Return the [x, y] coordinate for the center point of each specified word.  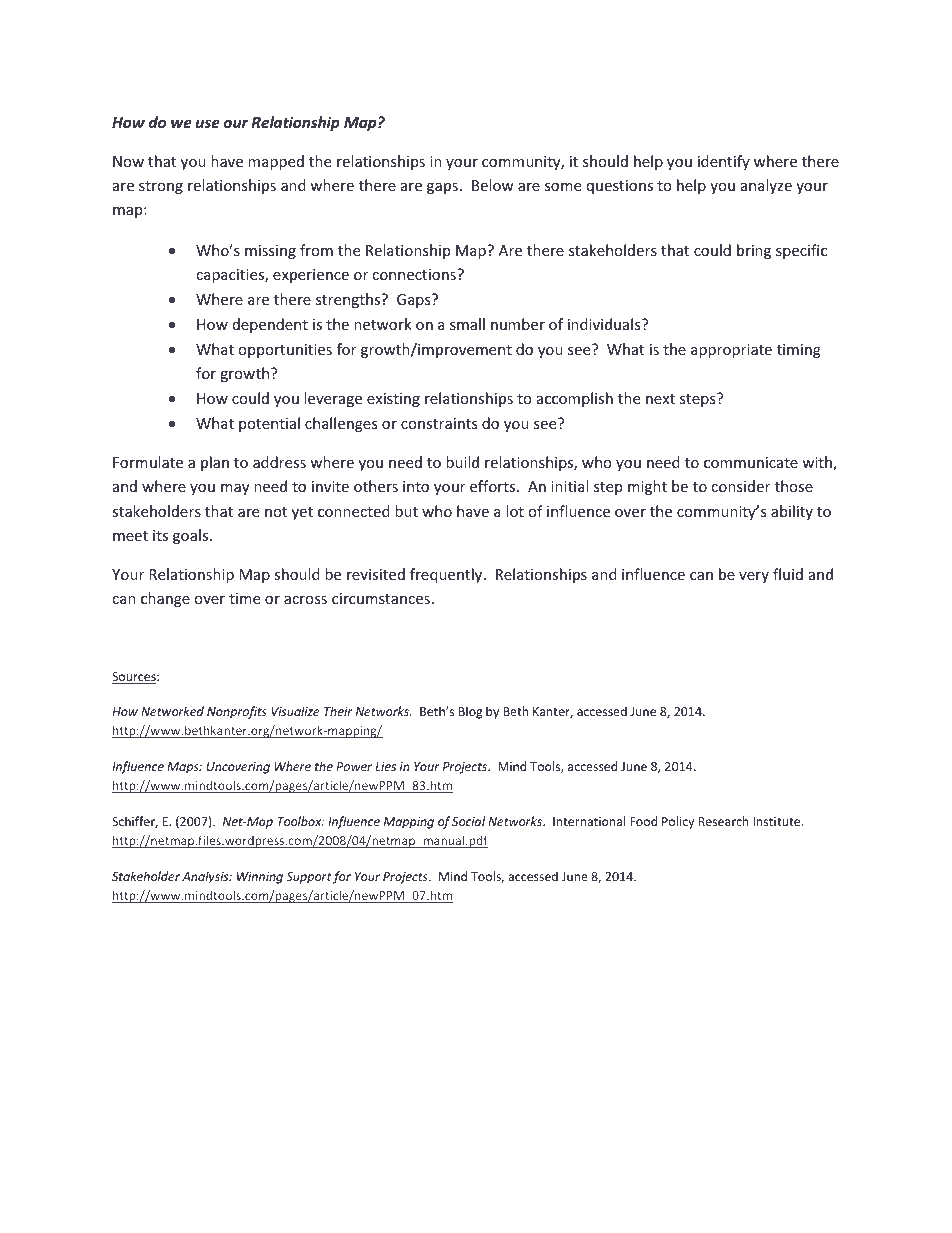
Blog [470, 712]
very [754, 577]
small [467, 324]
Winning [260, 878]
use [208, 123]
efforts [494, 486]
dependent [270, 325]
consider [740, 486]
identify [724, 162]
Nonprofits [237, 712]
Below [493, 185]
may [235, 489]
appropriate [731, 351]
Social [468, 821]
